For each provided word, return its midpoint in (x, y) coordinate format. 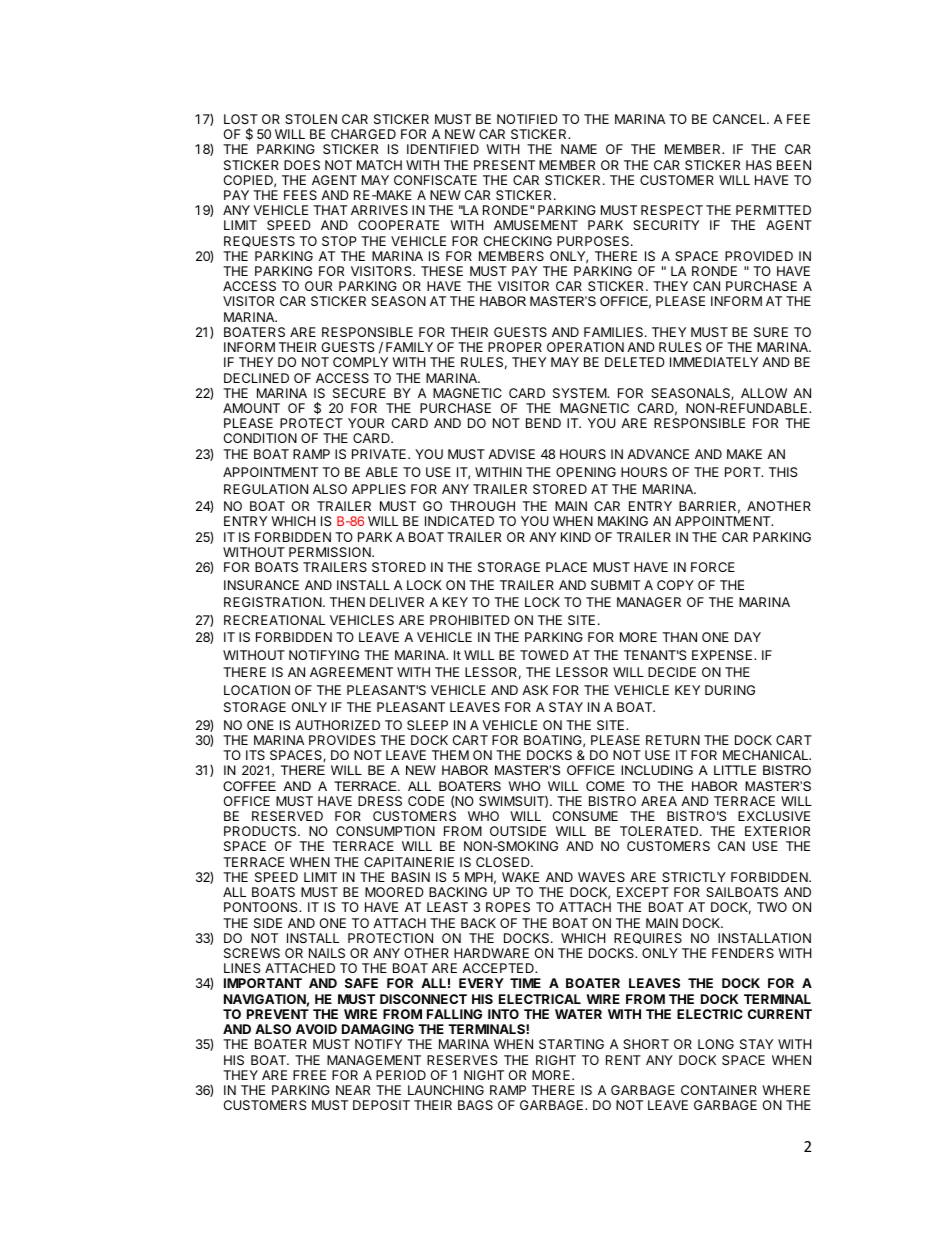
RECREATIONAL (274, 620)
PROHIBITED (470, 620)
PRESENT (504, 165)
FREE (309, 1075)
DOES (302, 165)
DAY (748, 637)
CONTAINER (719, 1090)
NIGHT (484, 1075)
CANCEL (740, 119)
